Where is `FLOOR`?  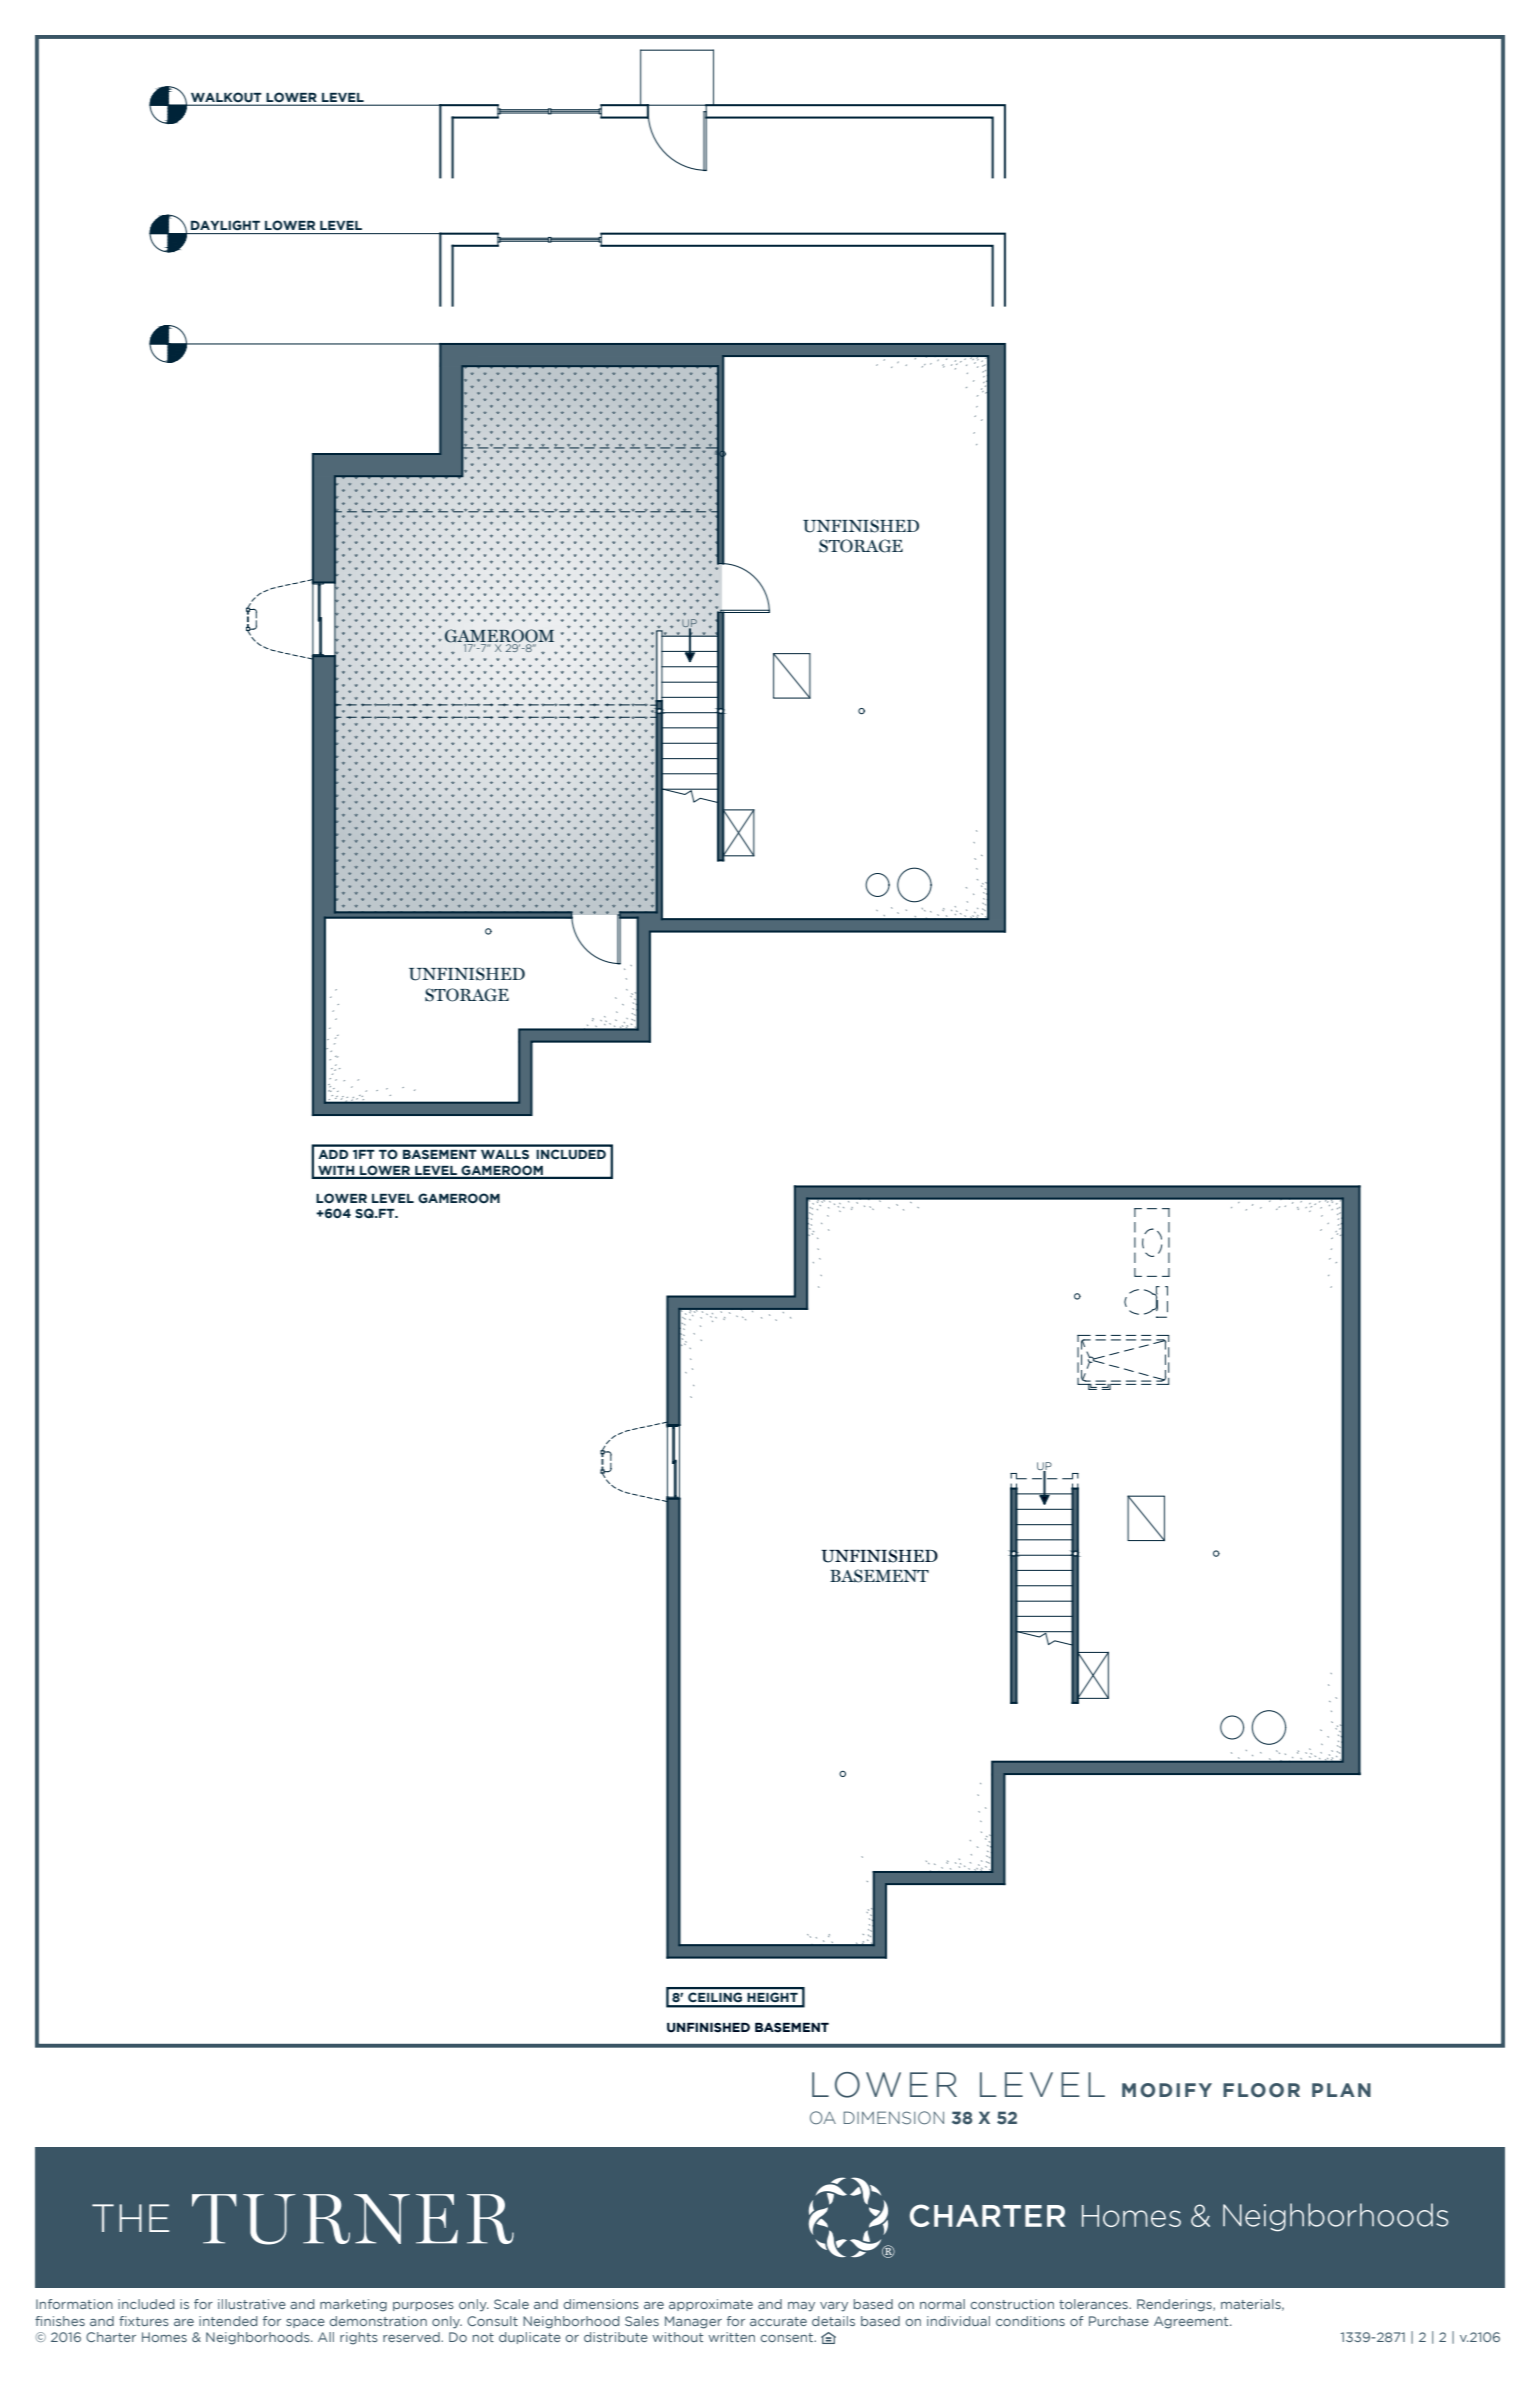 FLOOR is located at coordinates (1261, 2090).
